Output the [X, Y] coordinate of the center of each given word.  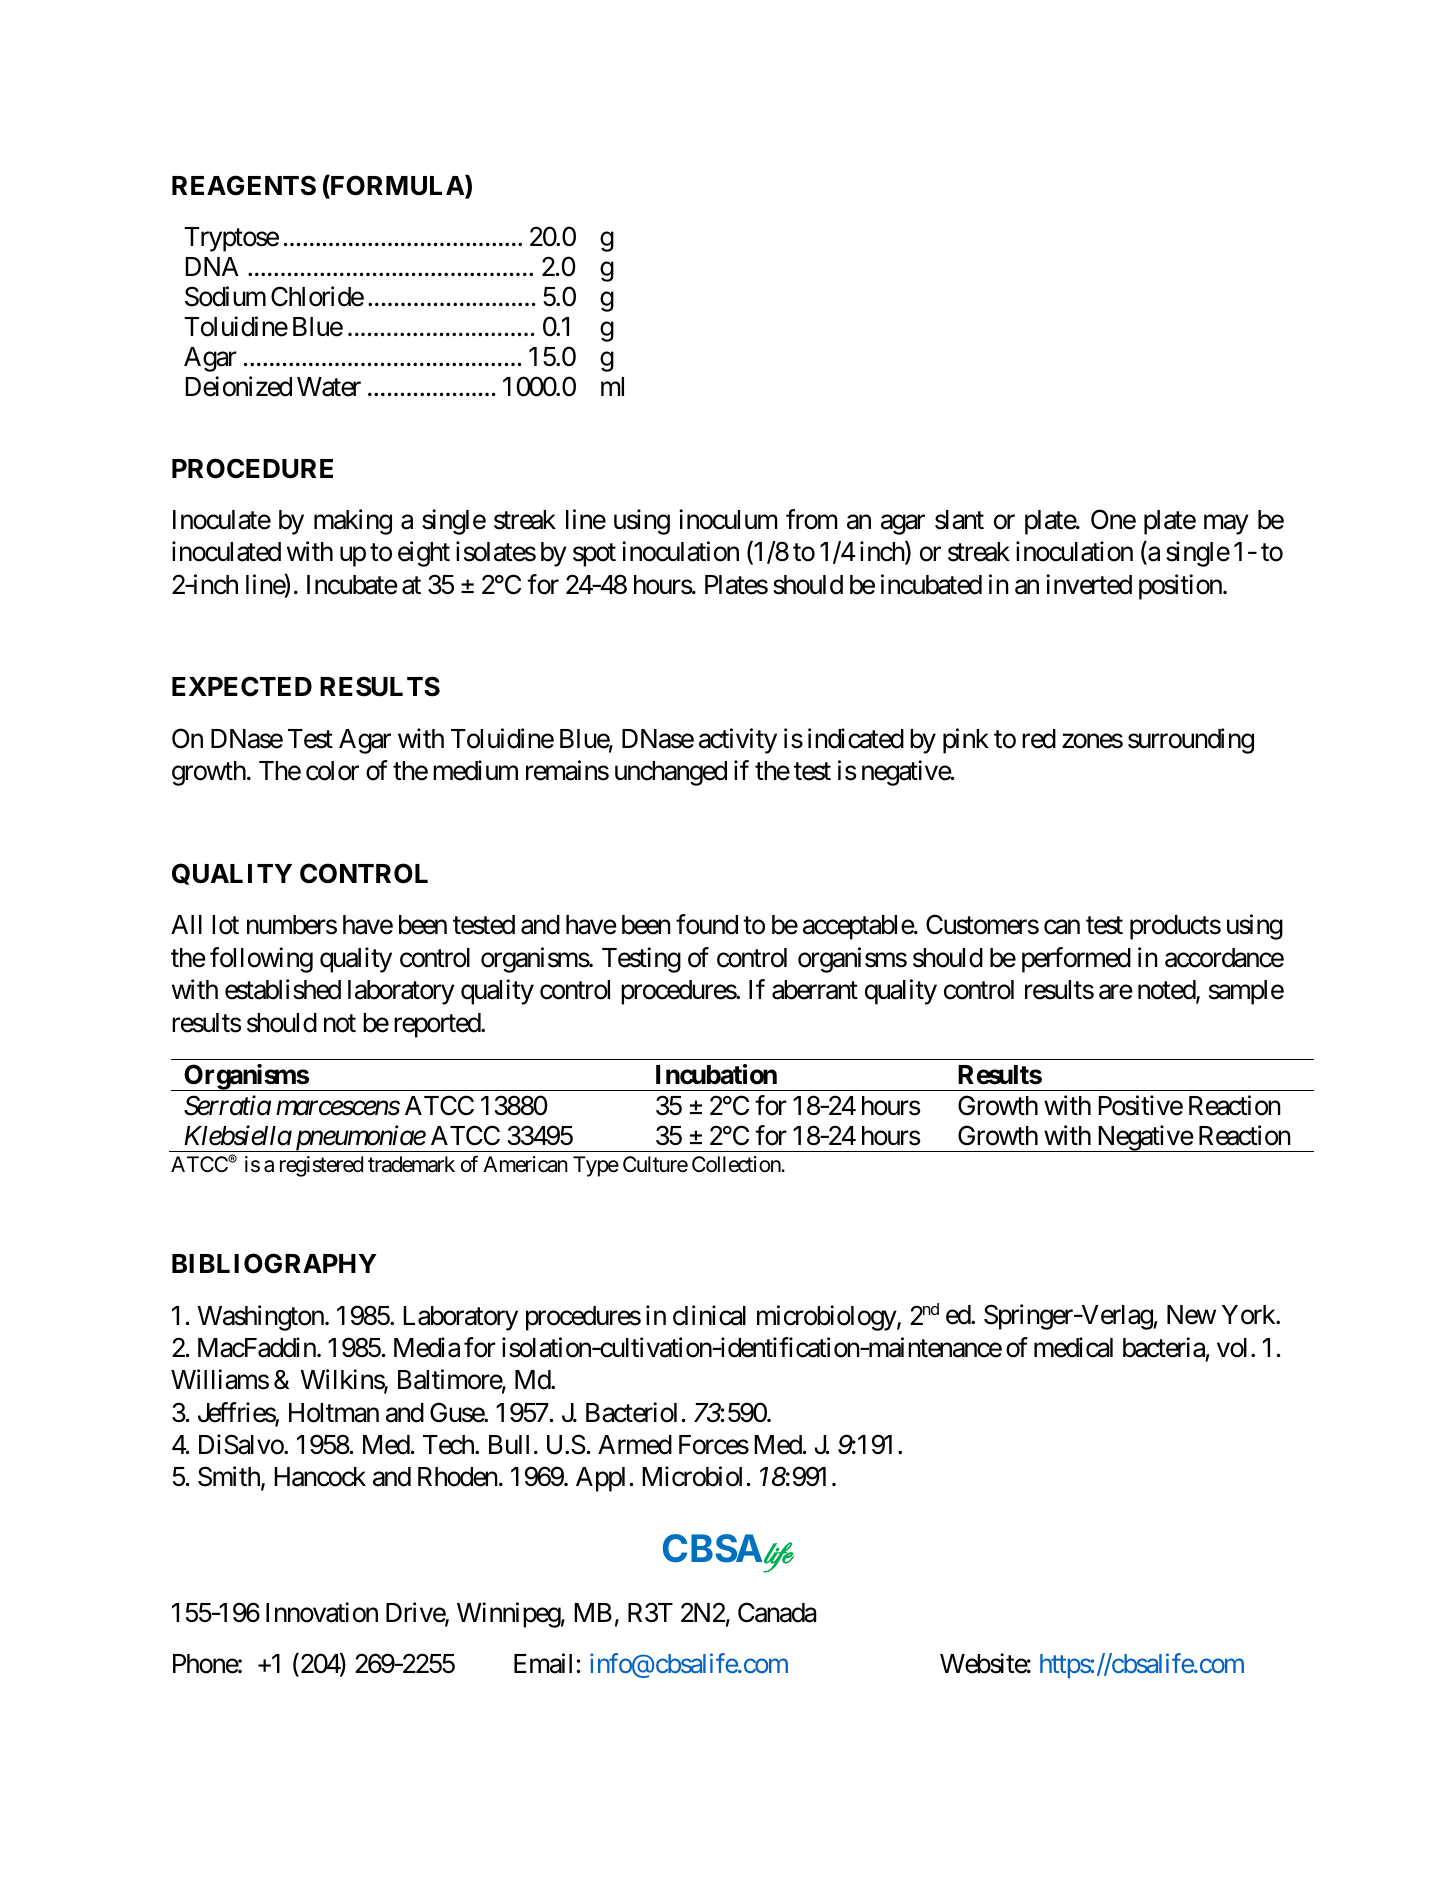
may [1226, 525]
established [283, 989]
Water [329, 387]
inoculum [728, 519]
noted [1167, 991]
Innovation [322, 1612]
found [707, 924]
